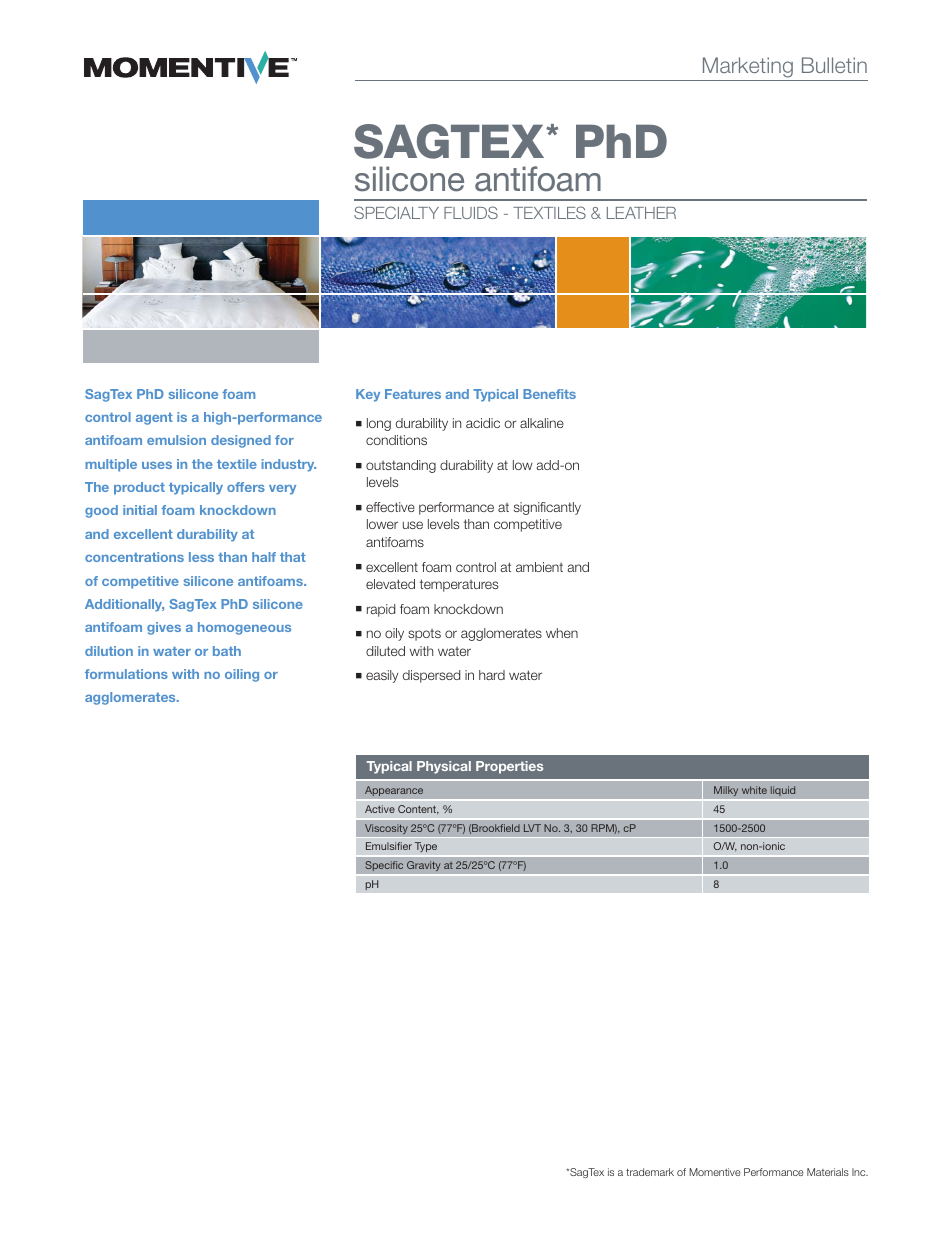 Image resolution: width=952 pixels, height=1233 pixels. What do you see at coordinates (549, 394) in the image?
I see `Benefits` at bounding box center [549, 394].
